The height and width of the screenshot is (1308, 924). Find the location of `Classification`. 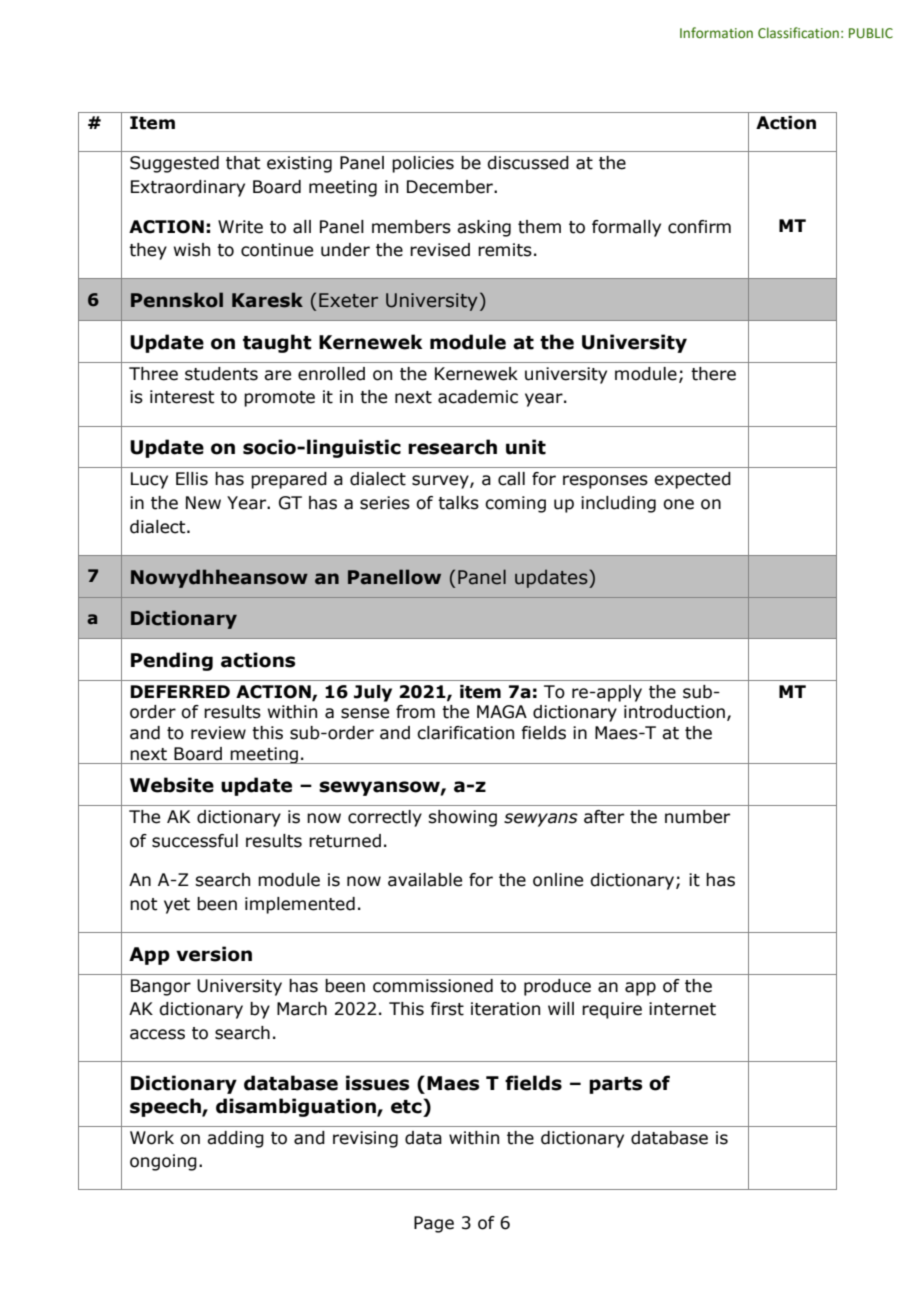

Classification is located at coordinates (798, 32).
